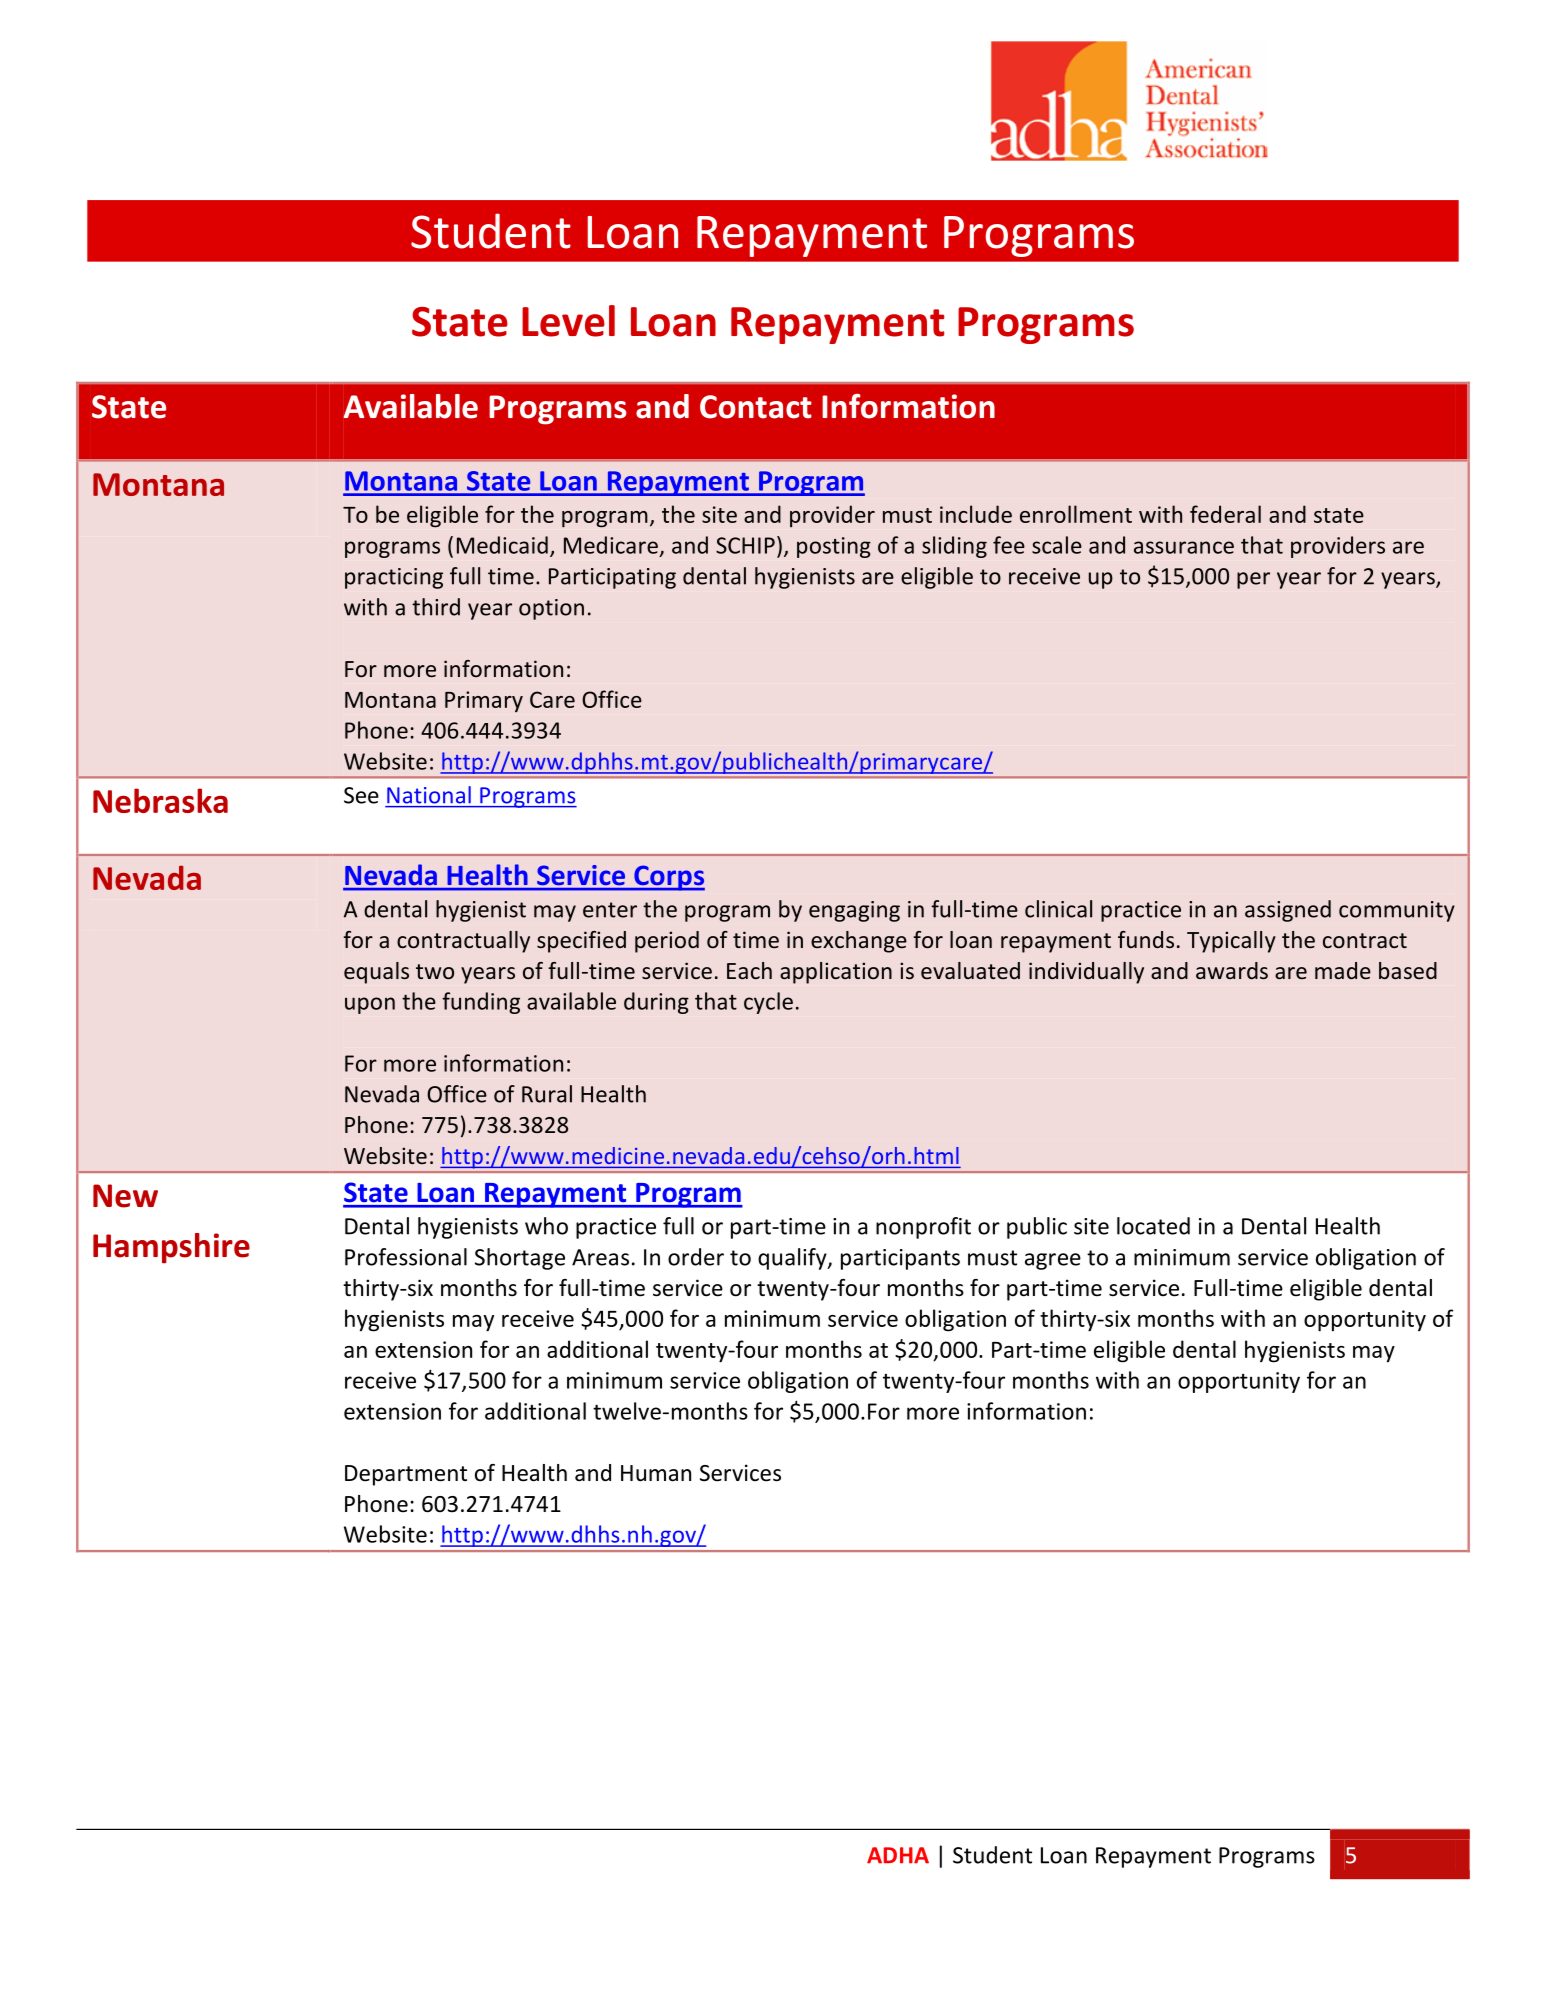  I want to click on Each, so click(749, 970).
